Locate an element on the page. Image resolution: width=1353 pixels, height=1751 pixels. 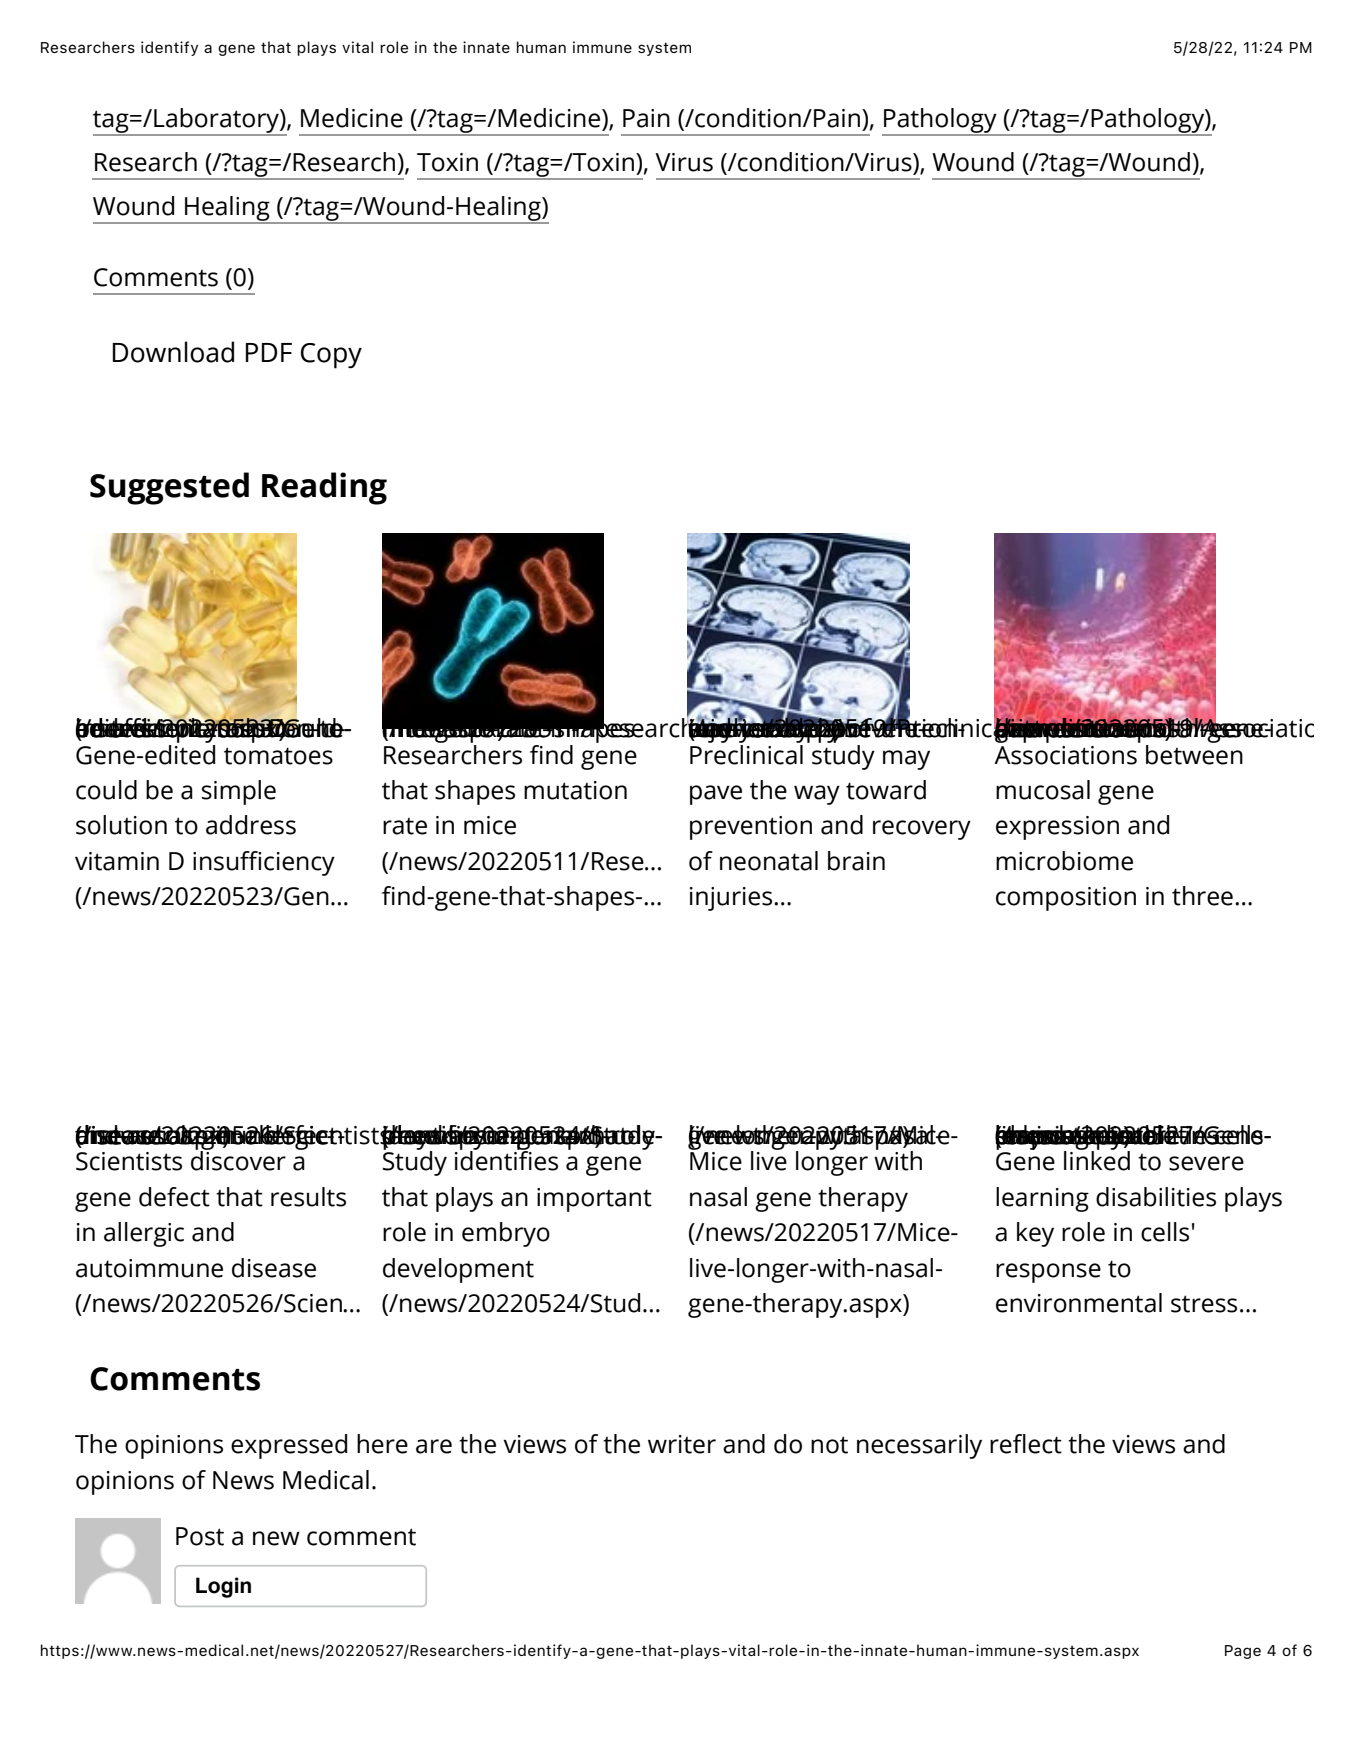
Page is located at coordinates (1243, 1652).
